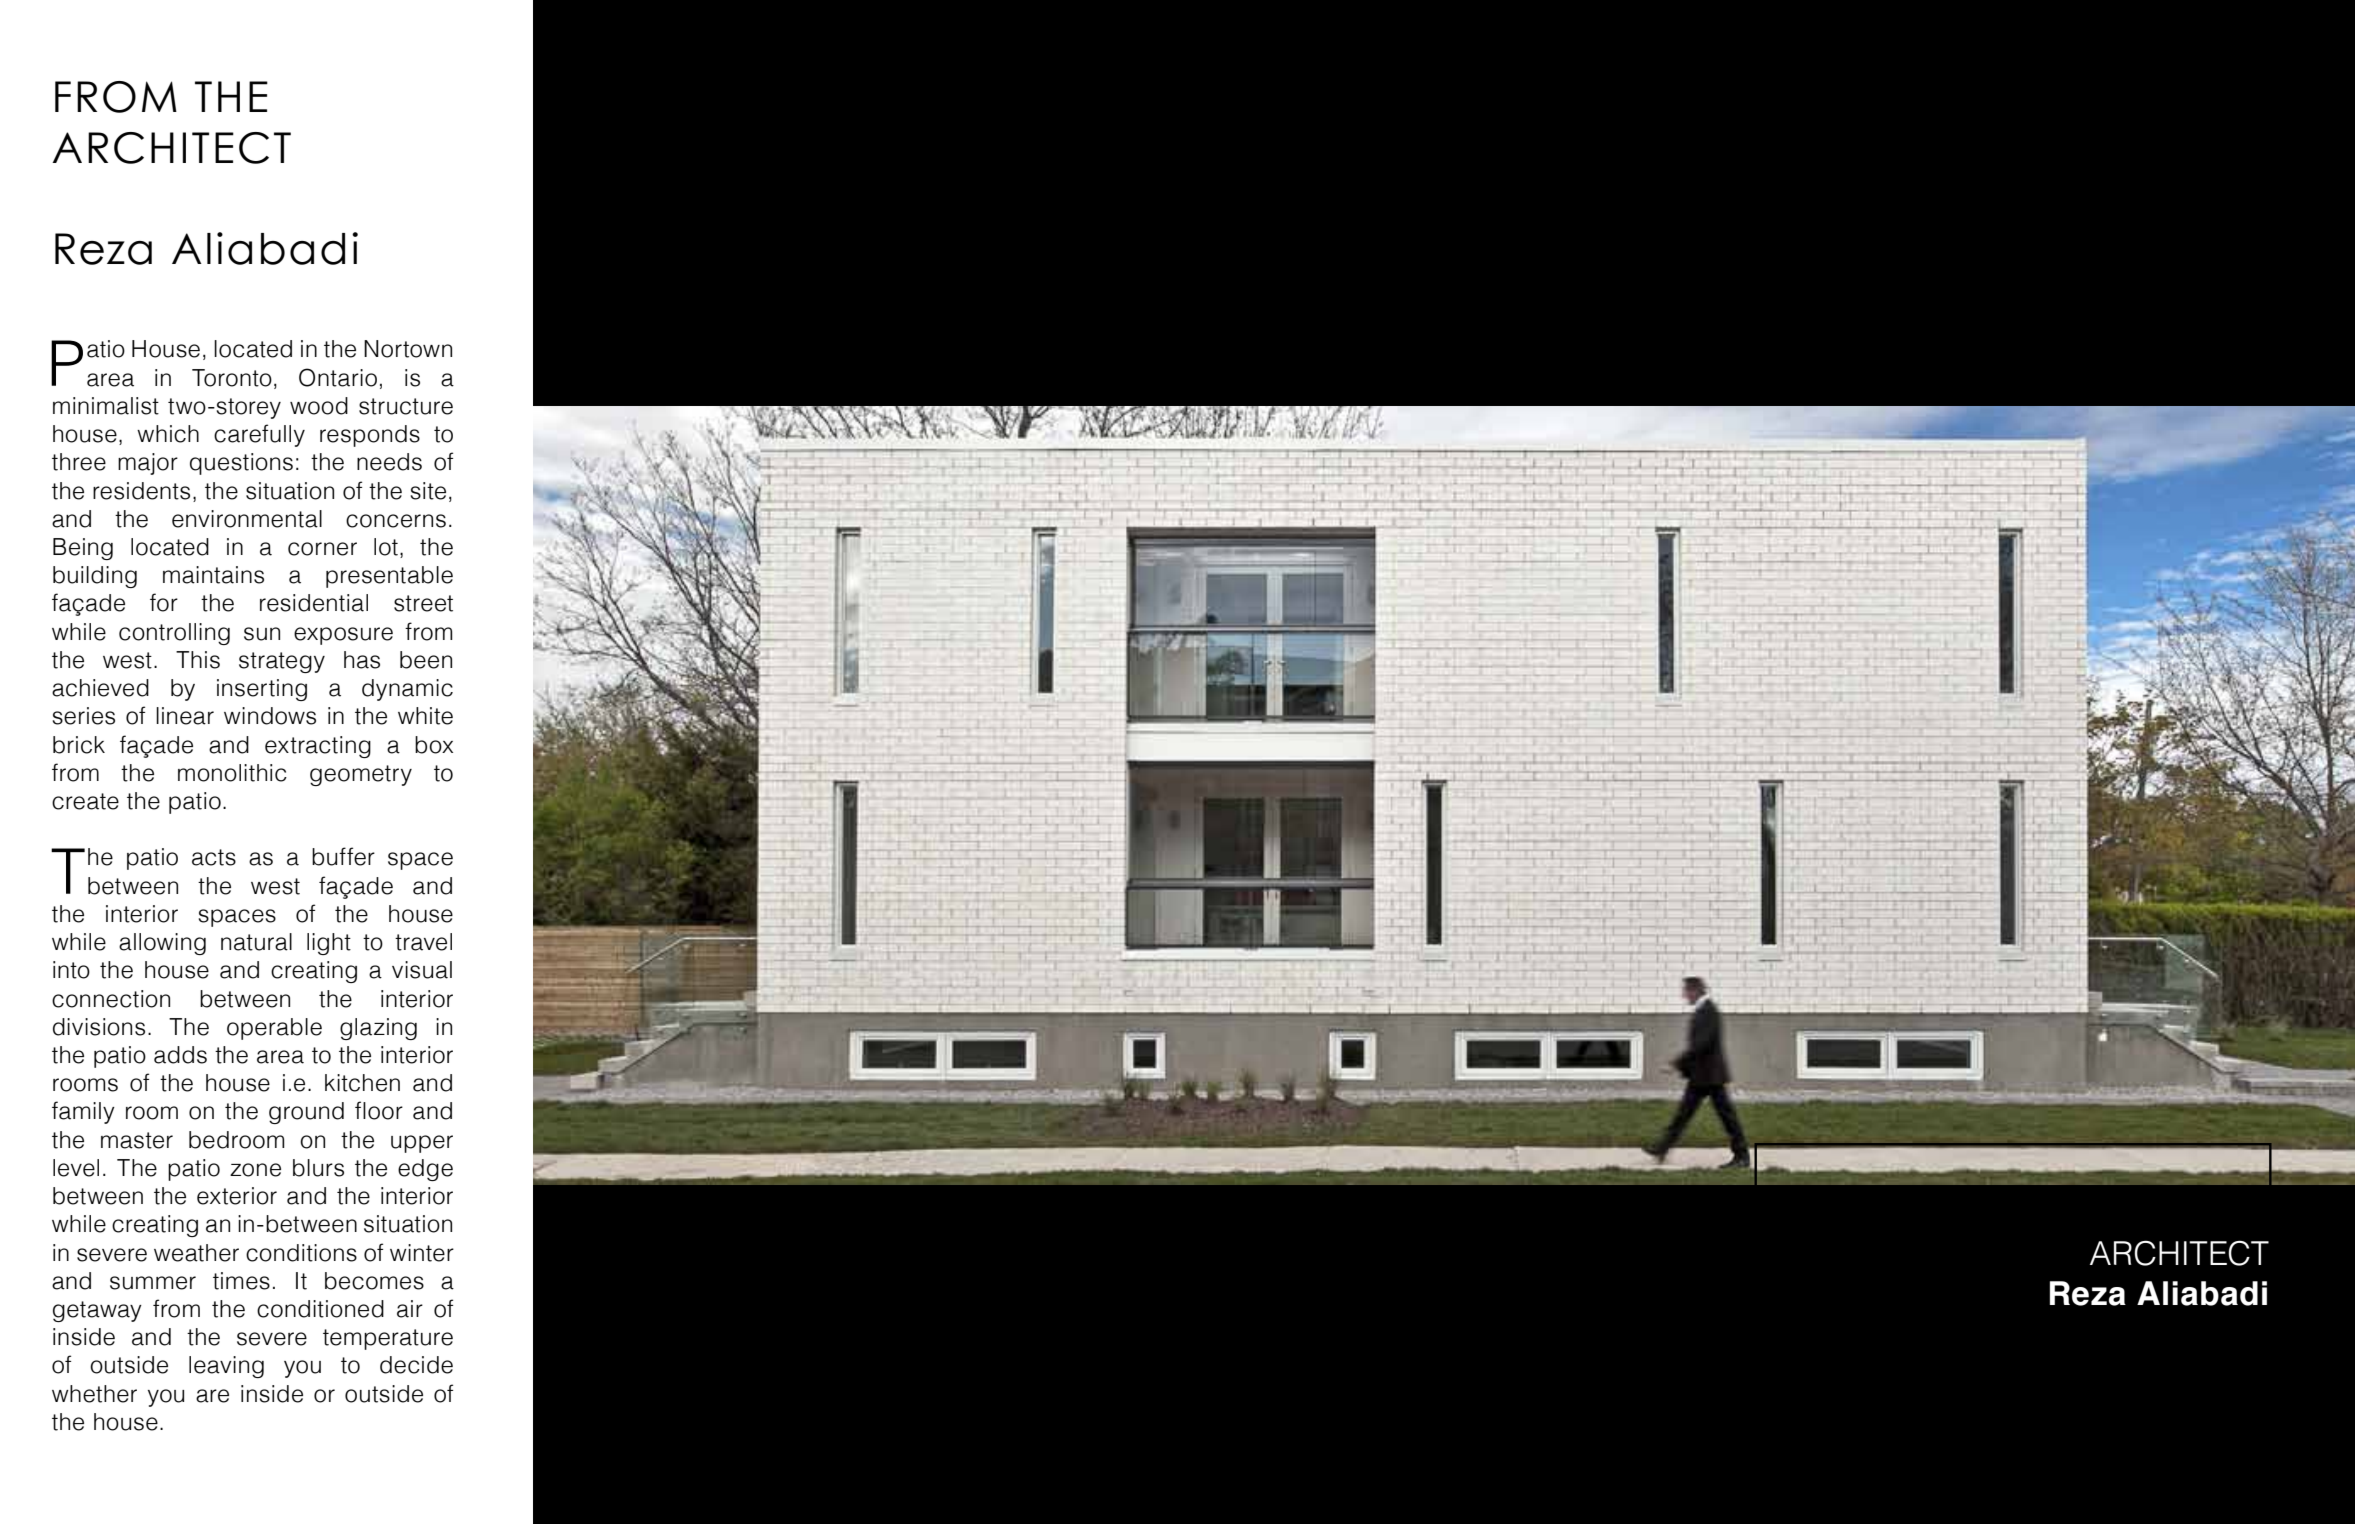 The image size is (2355, 1524). I want to click on temperature, so click(388, 1339).
